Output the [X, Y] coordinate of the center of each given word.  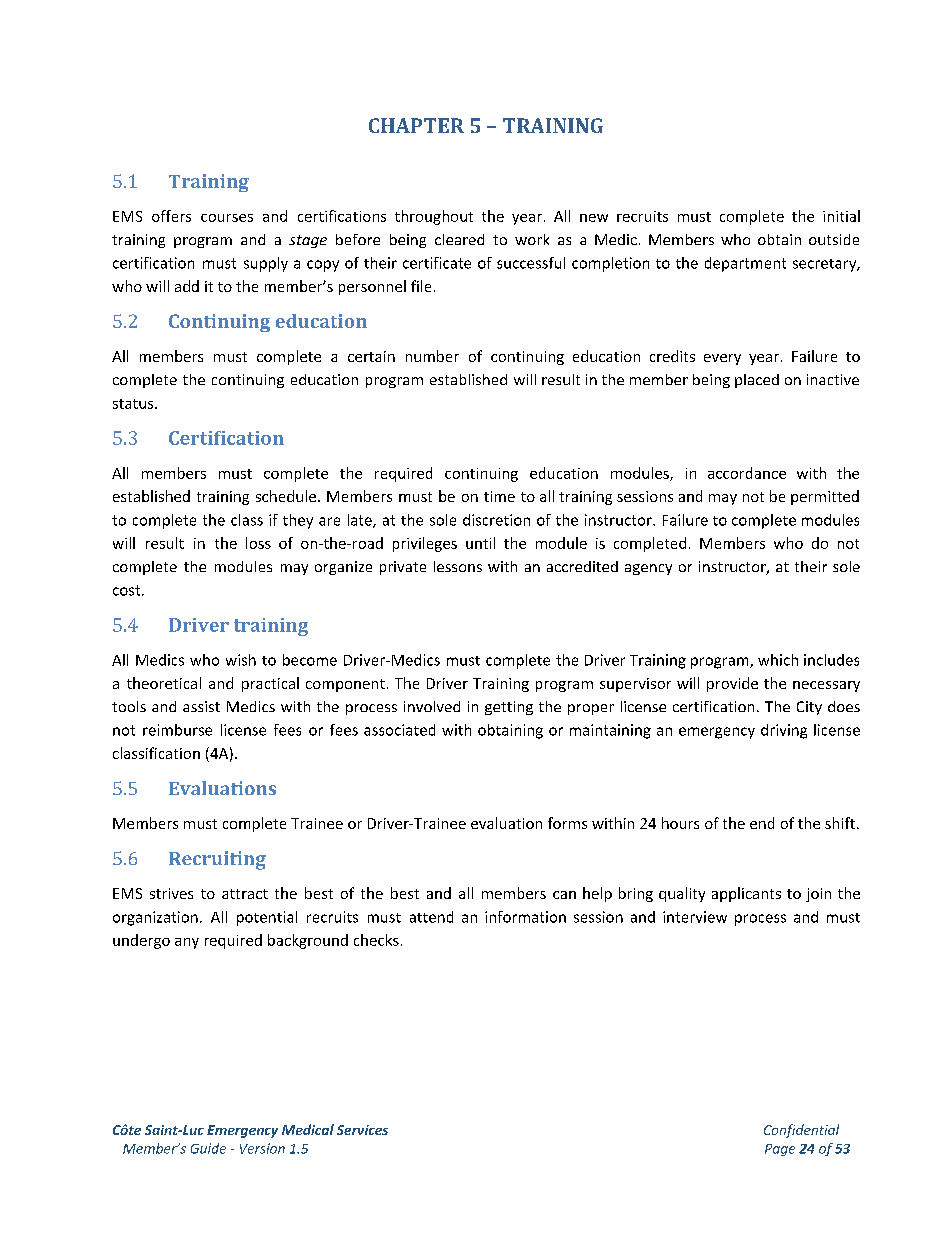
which [778, 660]
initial [841, 216]
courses [227, 218]
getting [509, 708]
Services [362, 1130]
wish [241, 660]
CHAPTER [416, 125]
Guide [208, 1148]
